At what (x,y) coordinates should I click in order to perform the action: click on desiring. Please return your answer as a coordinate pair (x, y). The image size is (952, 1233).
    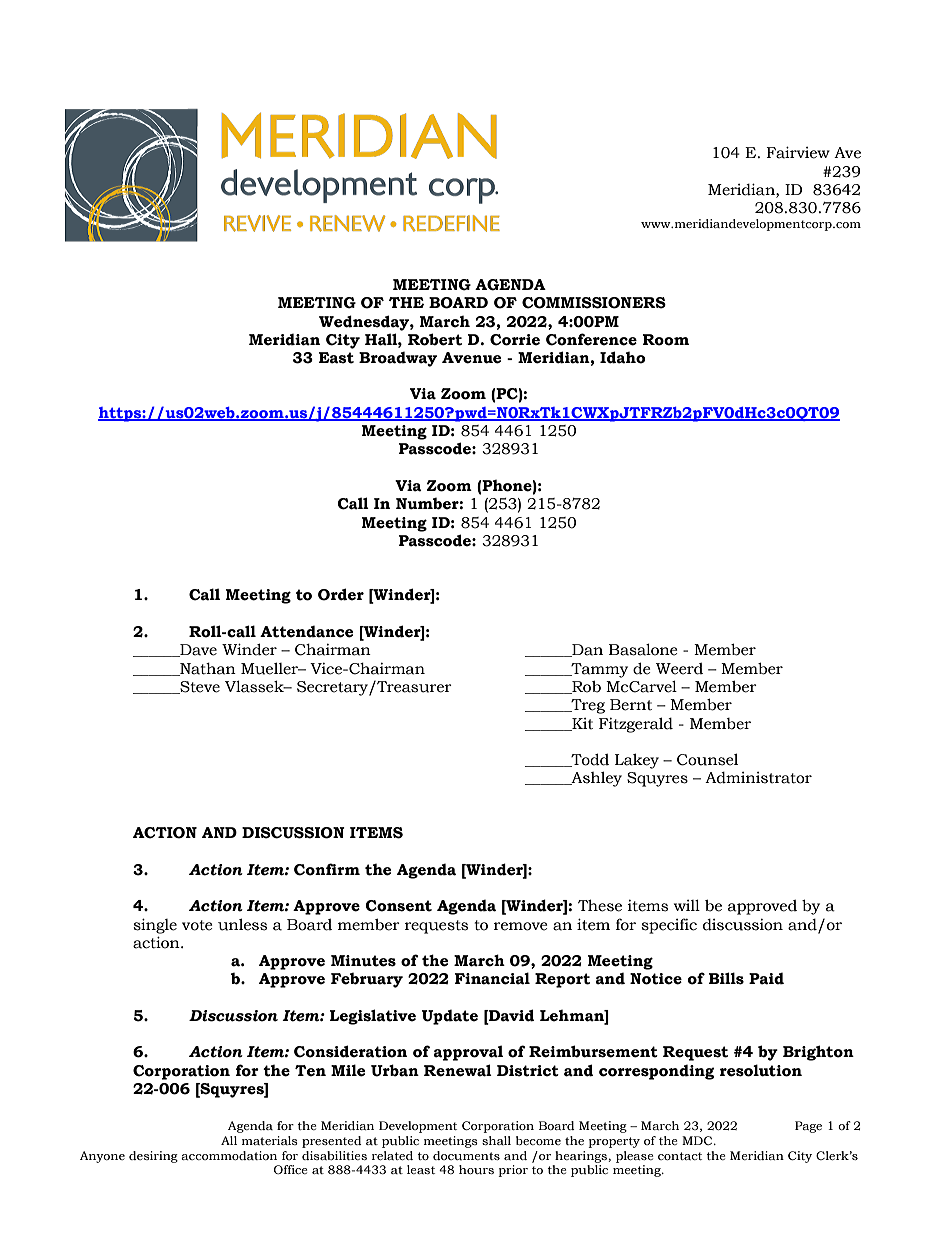
    Looking at the image, I should click on (153, 1157).
